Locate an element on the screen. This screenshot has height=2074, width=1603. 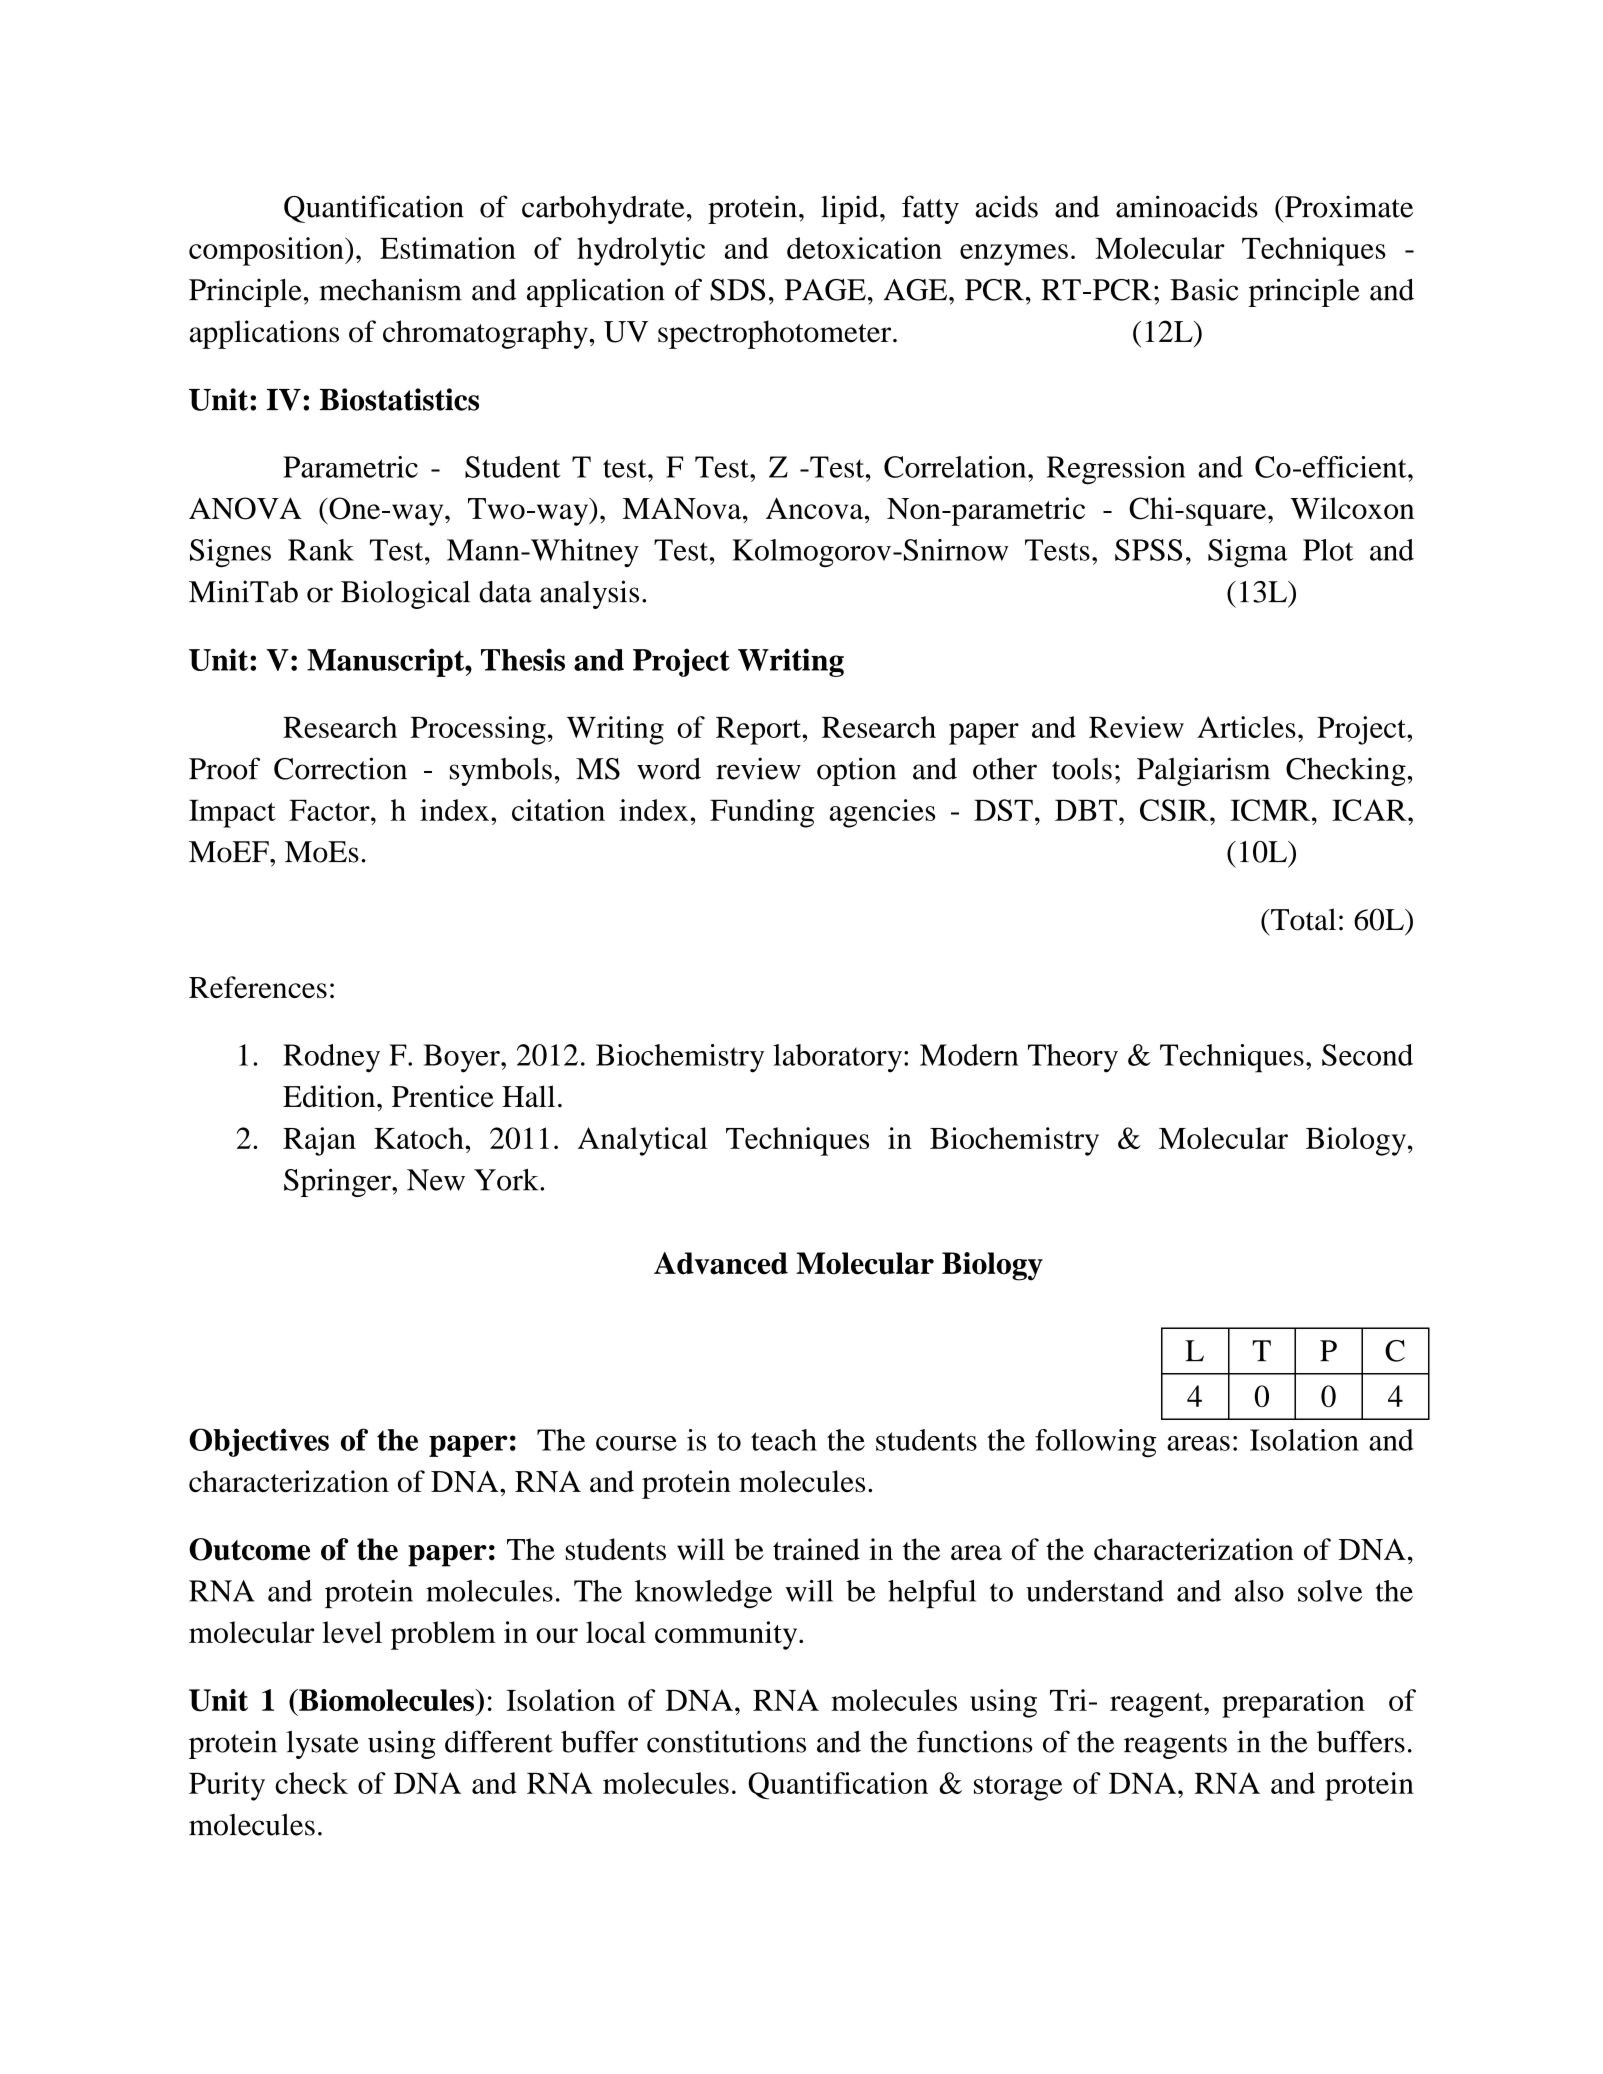
different is located at coordinates (499, 1741).
